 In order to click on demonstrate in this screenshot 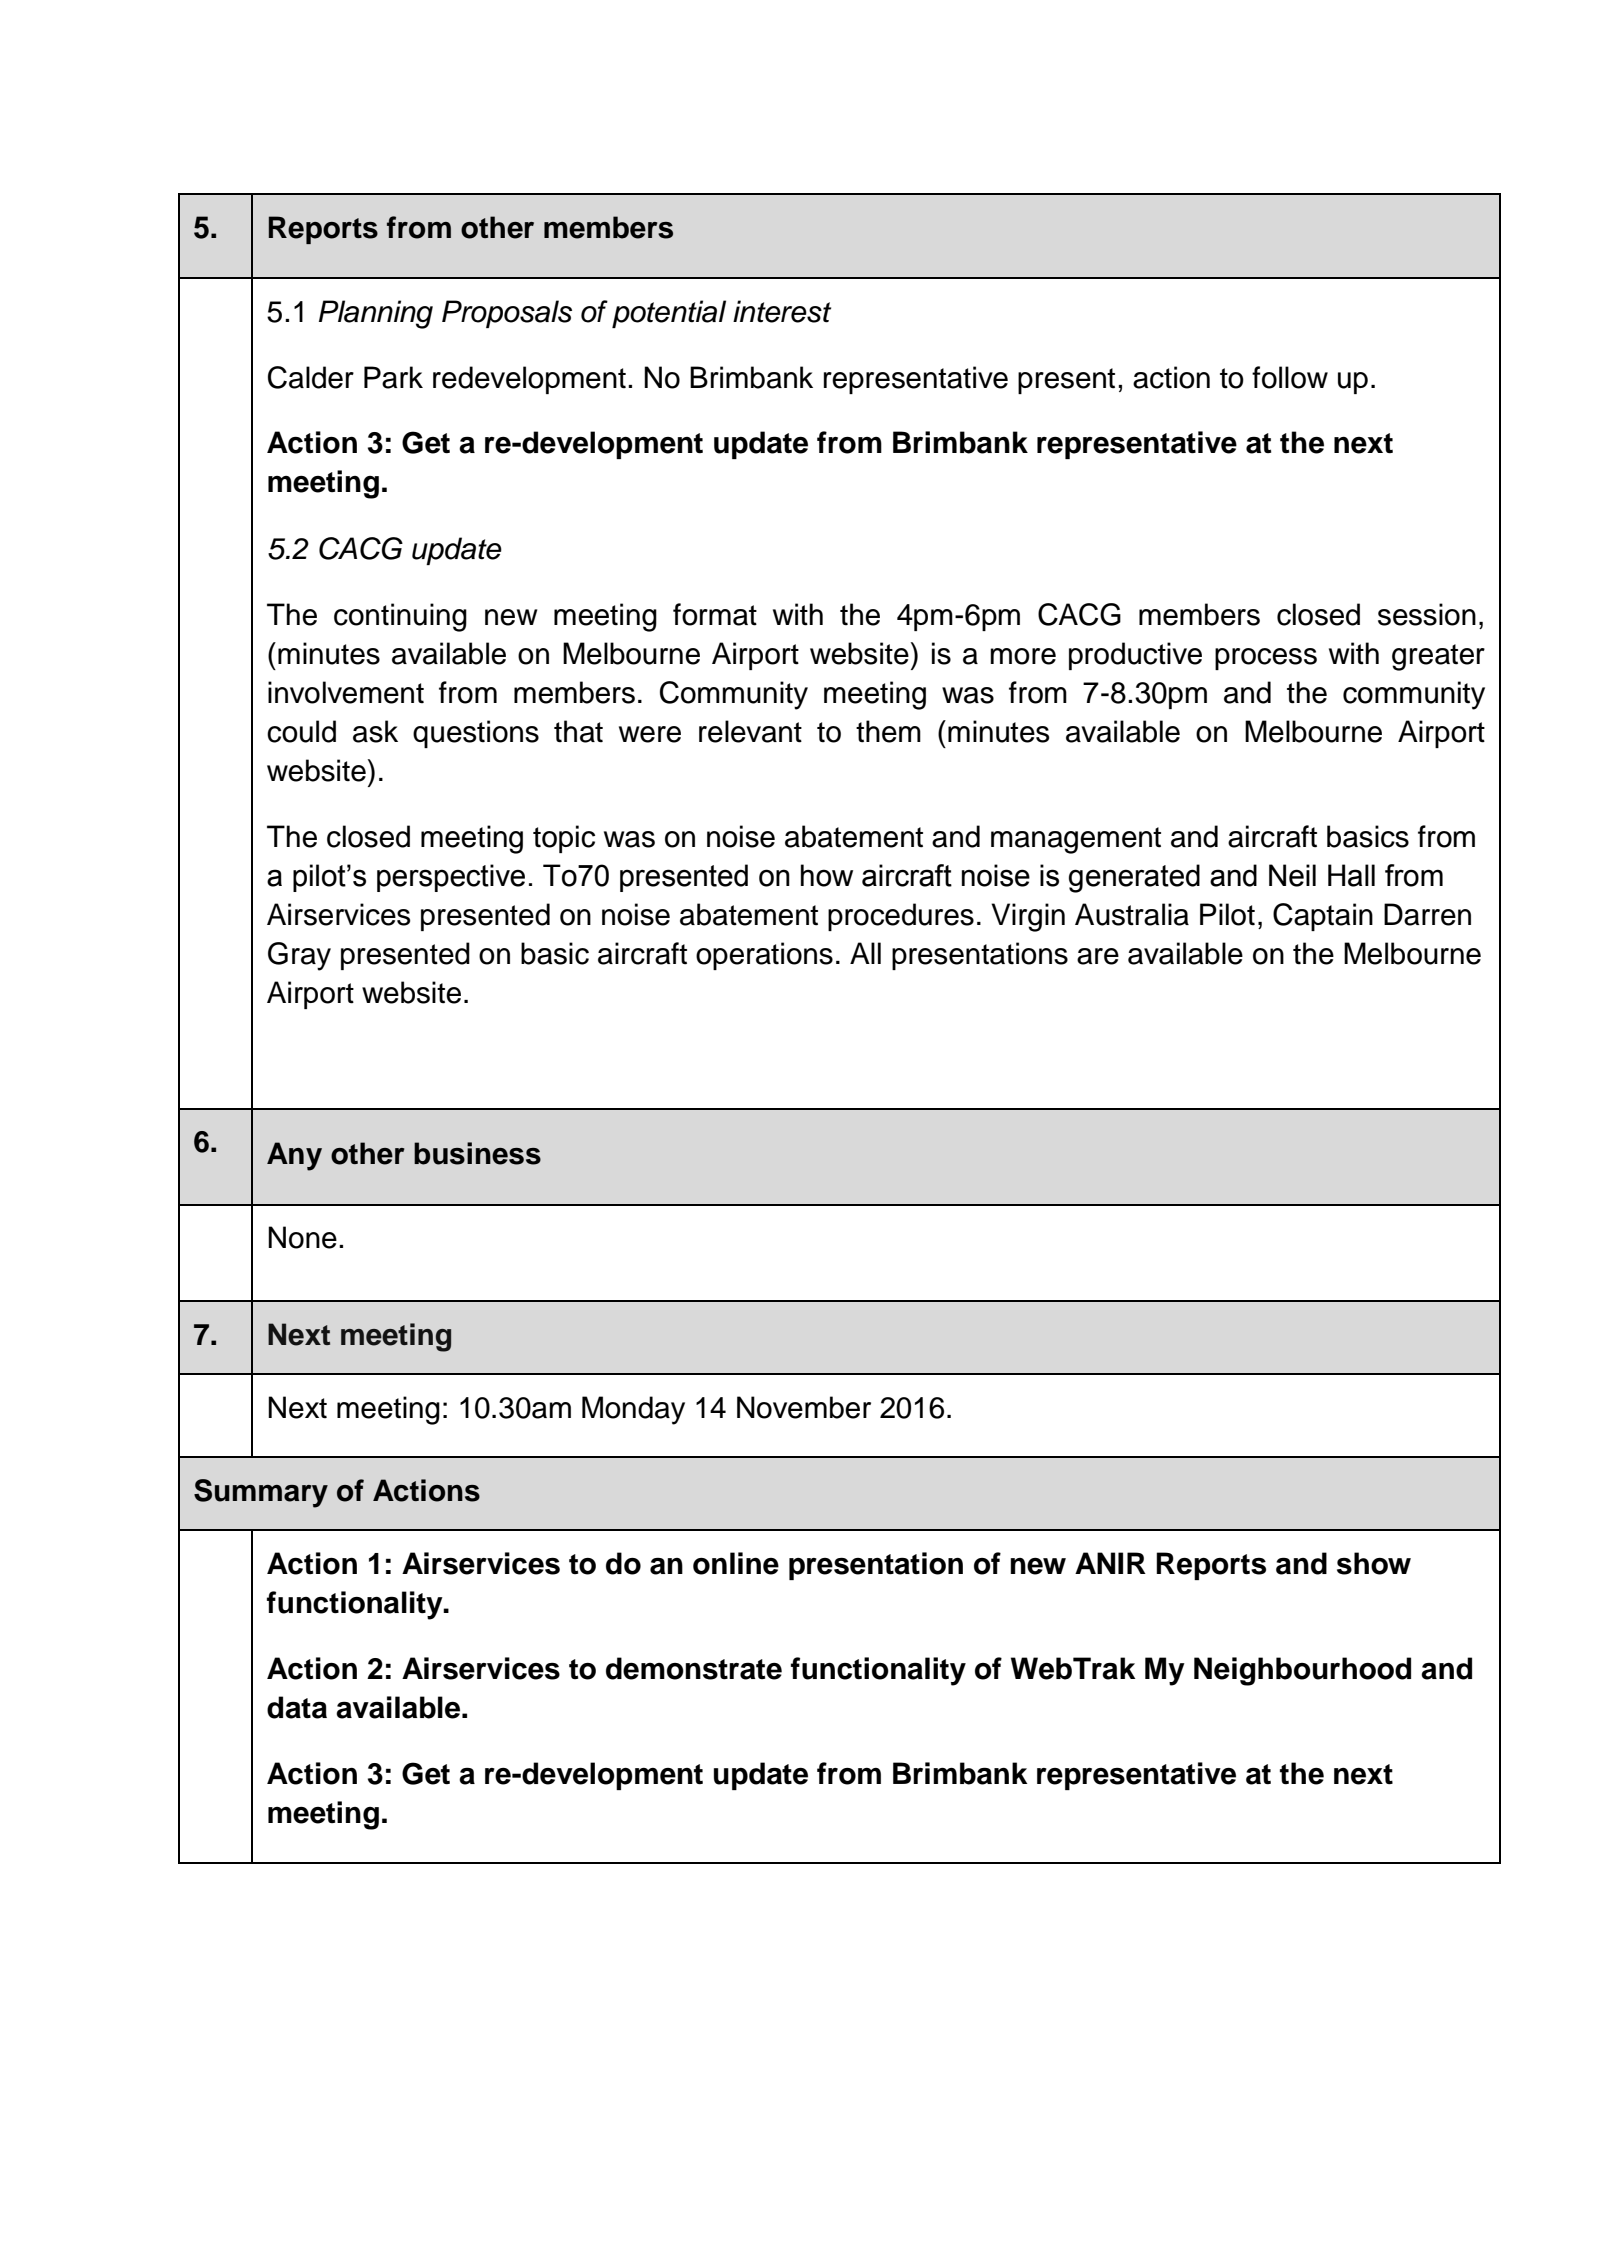, I will do `click(694, 1668)`.
